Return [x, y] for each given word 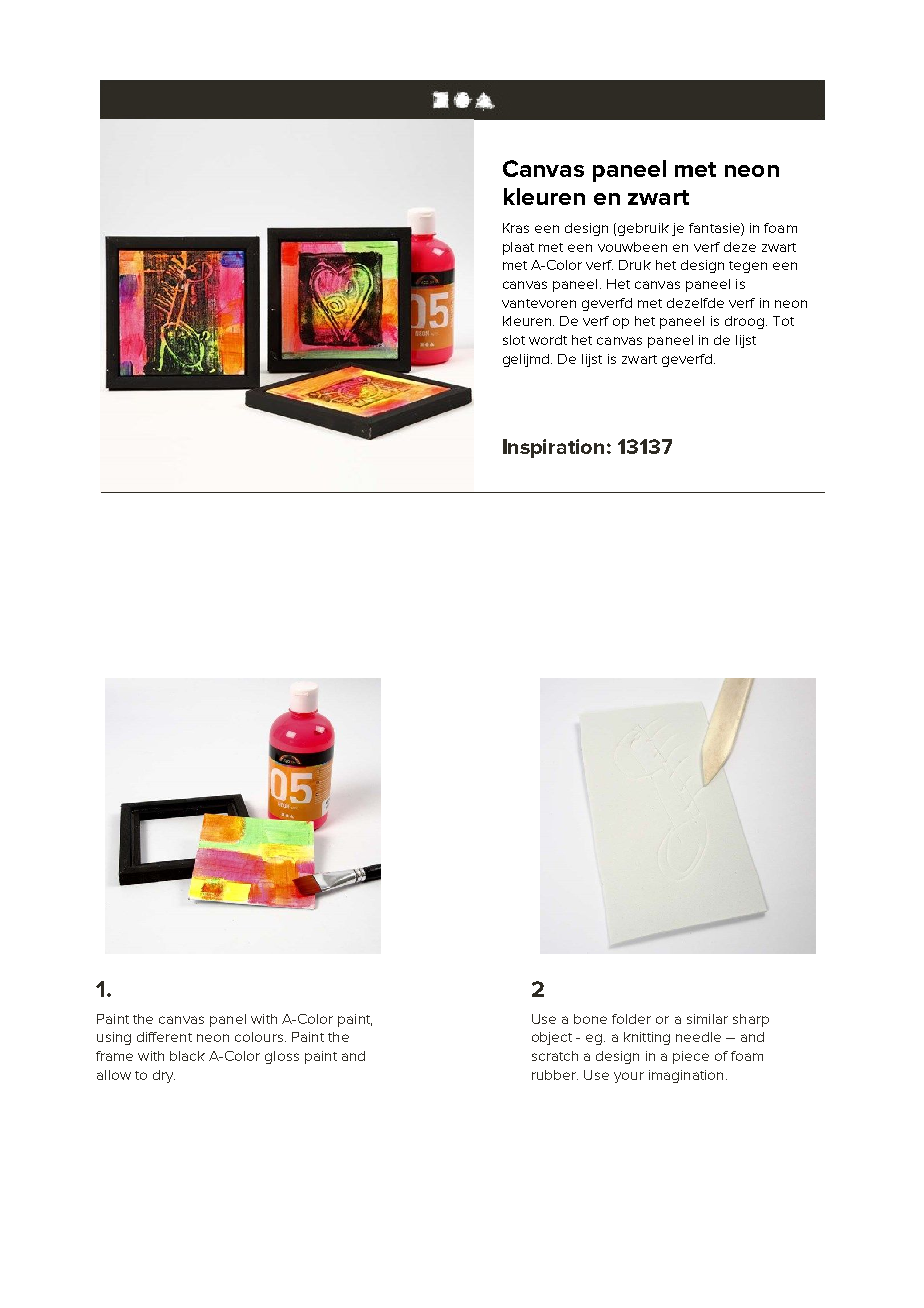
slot [514, 340]
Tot [783, 321]
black [187, 1056]
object [552, 1038]
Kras [516, 228]
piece [691, 1057]
